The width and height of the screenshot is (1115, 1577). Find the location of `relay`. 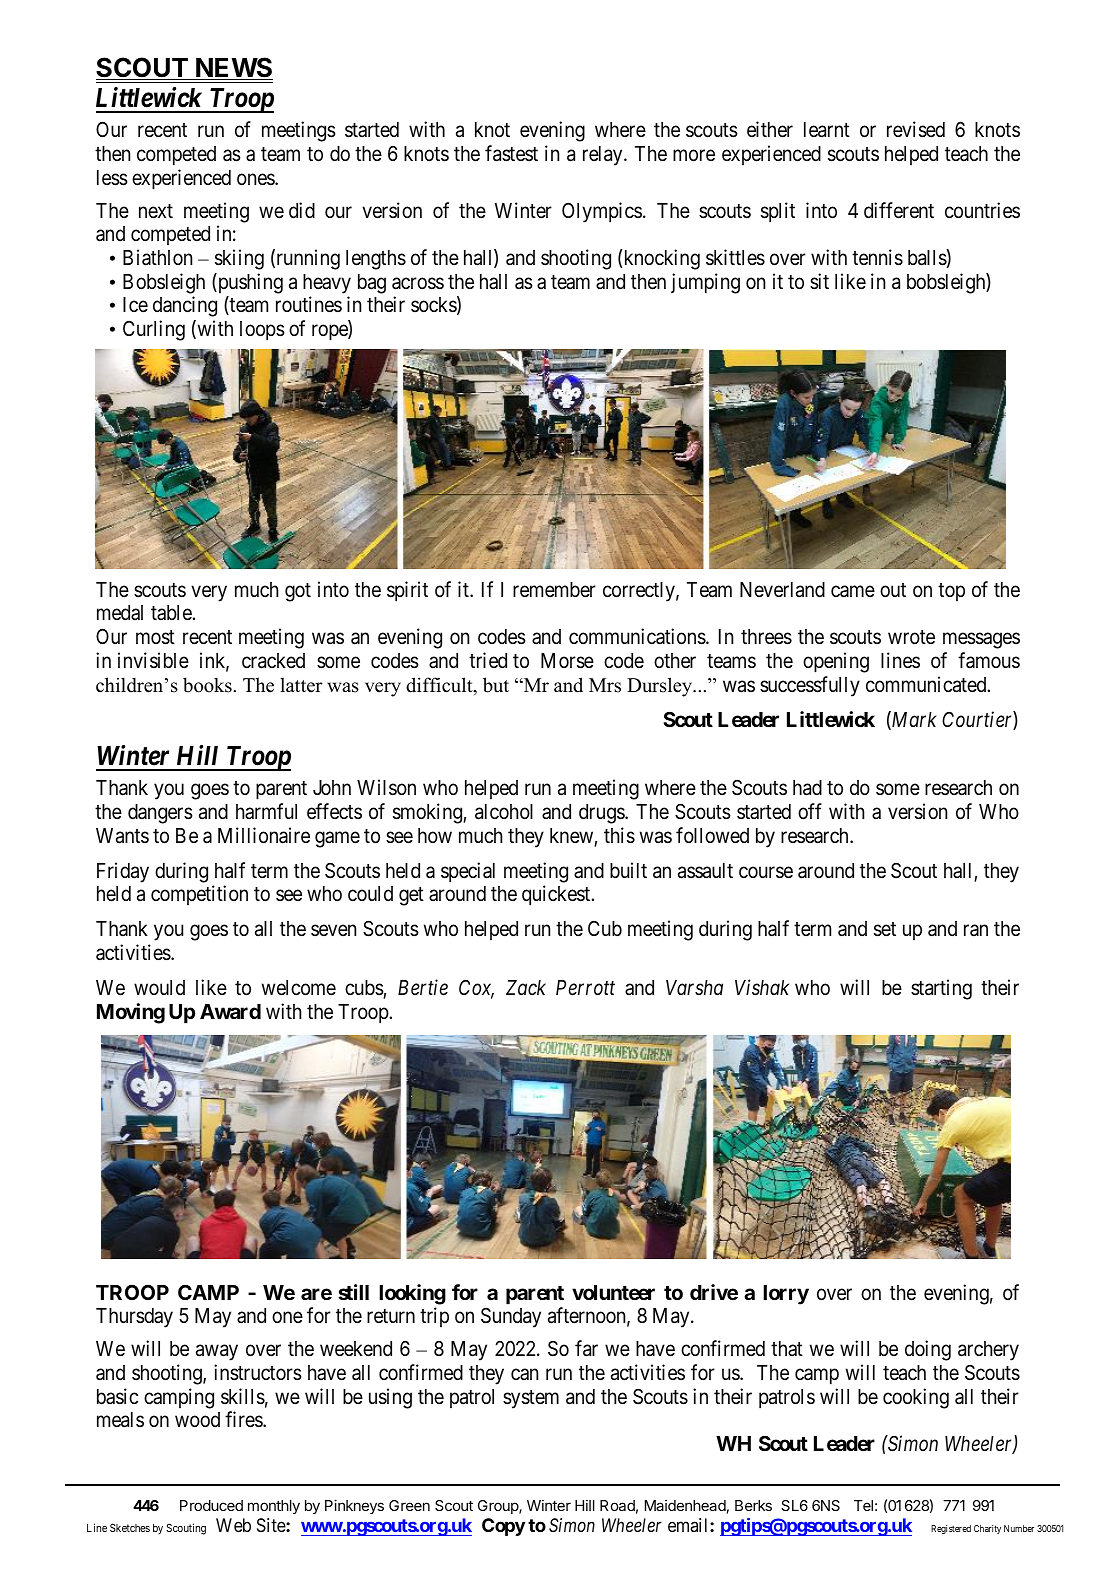

relay is located at coordinates (604, 156).
